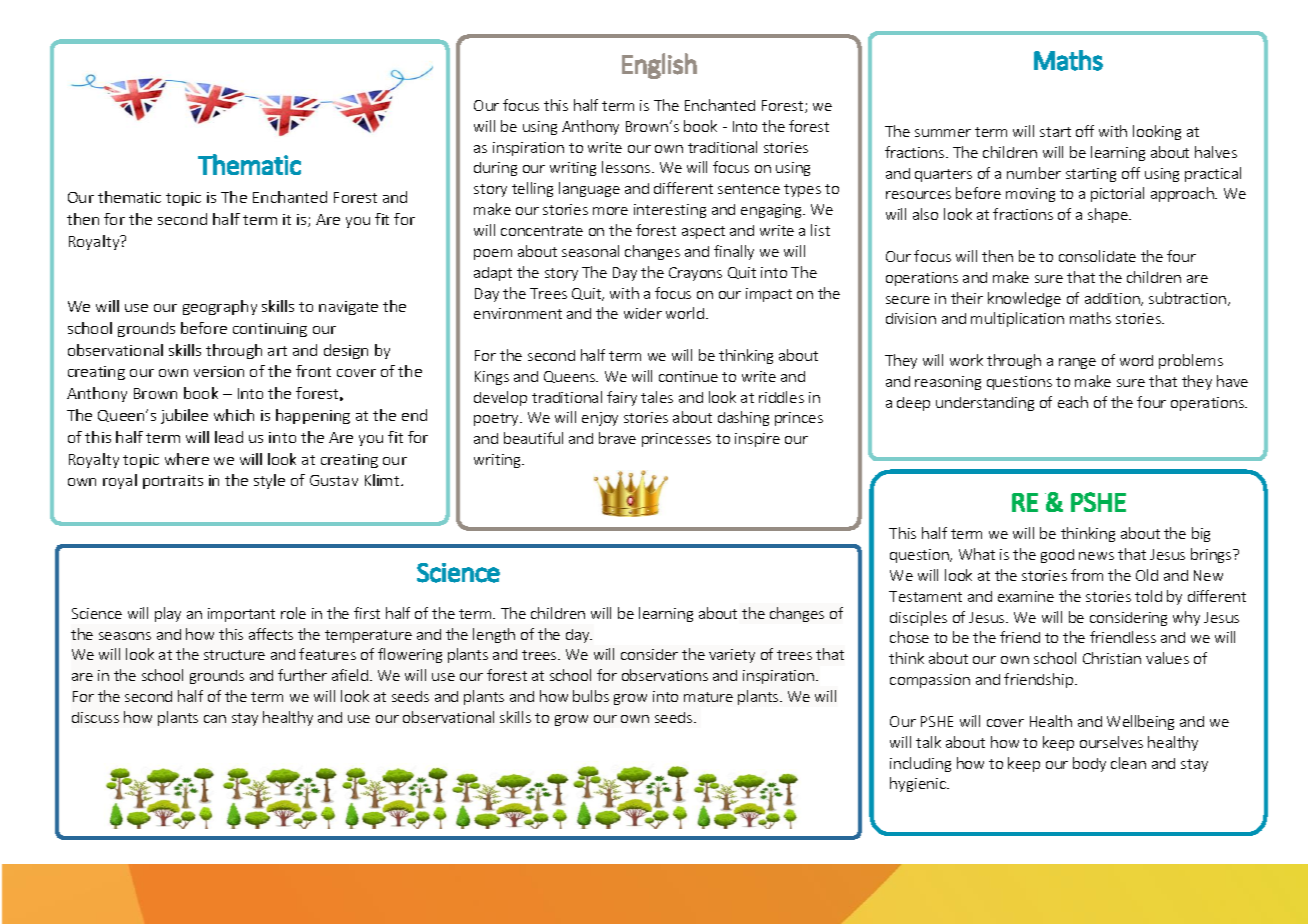 This screenshot has width=1308, height=924. What do you see at coordinates (215, 719) in the screenshot?
I see `can` at bounding box center [215, 719].
